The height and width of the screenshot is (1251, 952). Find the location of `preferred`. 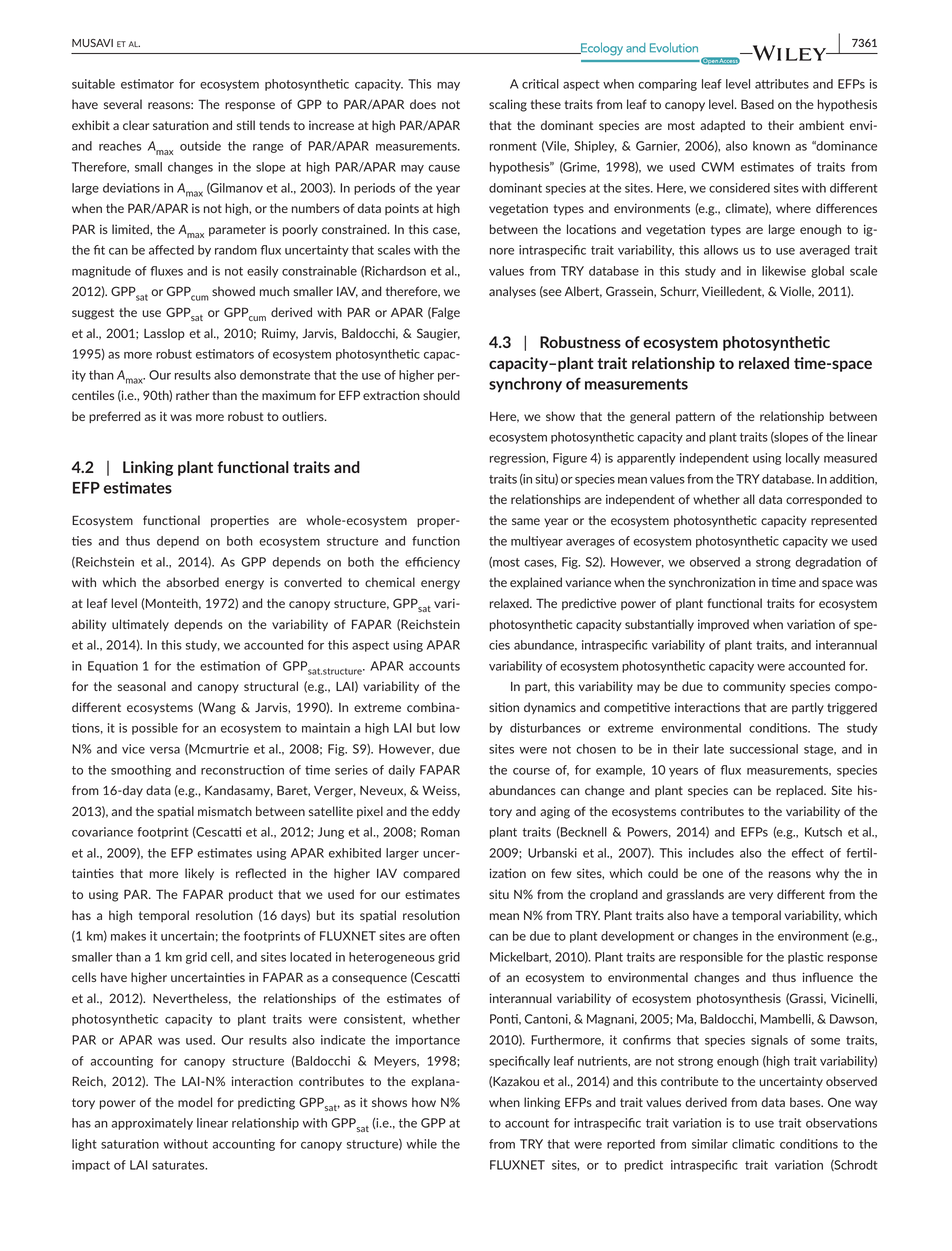

preferred is located at coordinates (114, 417).
